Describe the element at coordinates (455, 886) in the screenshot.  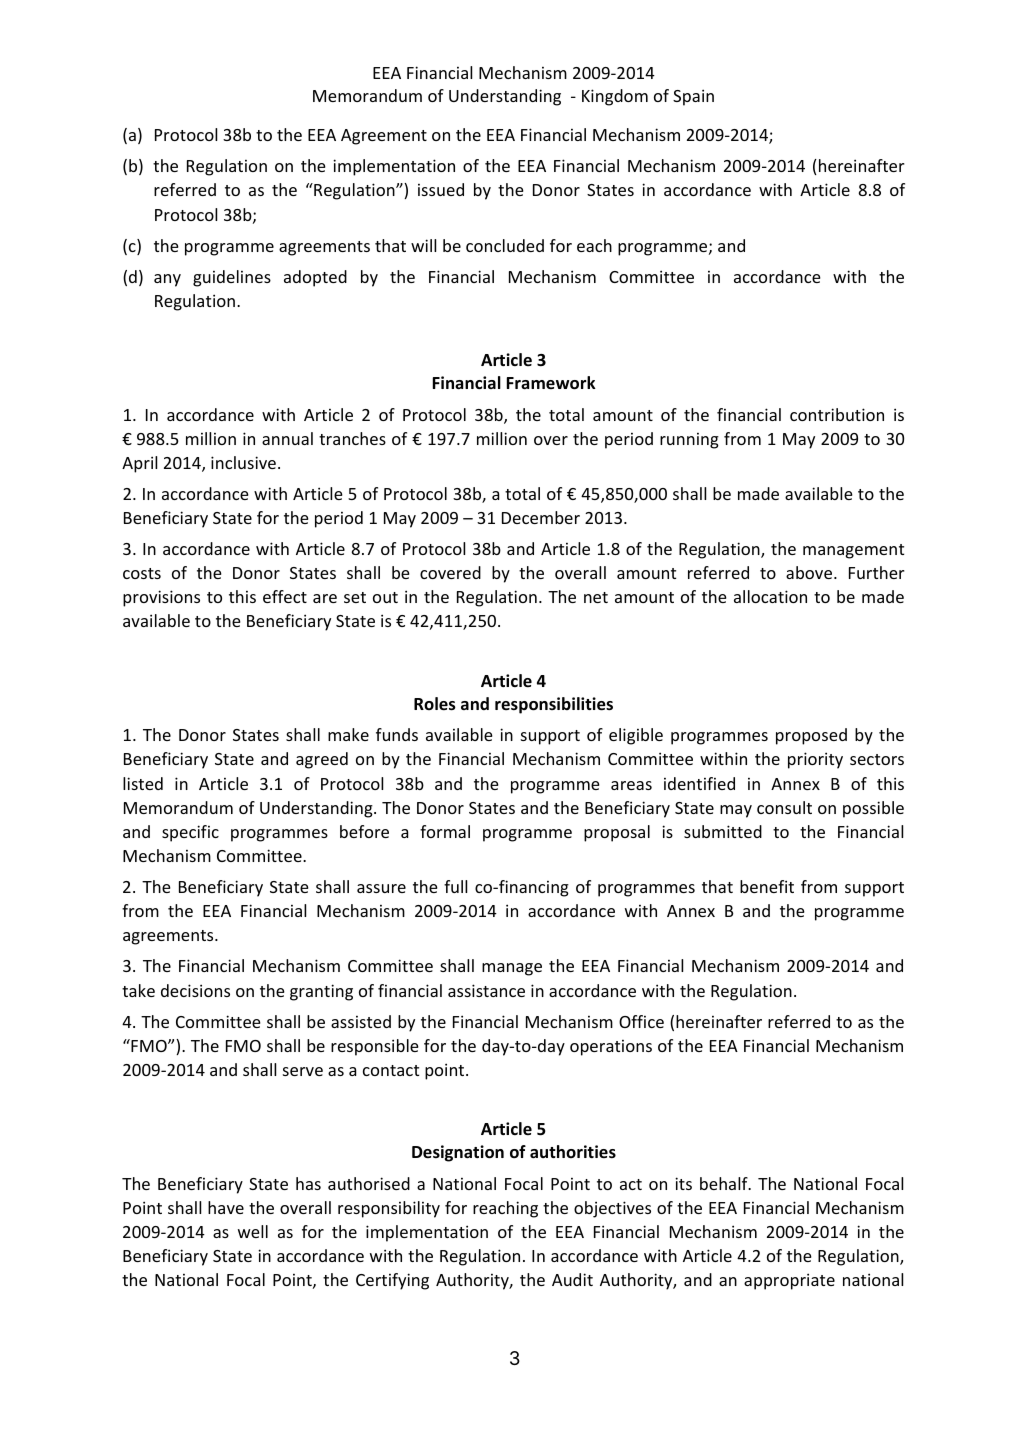
I see `full` at that location.
